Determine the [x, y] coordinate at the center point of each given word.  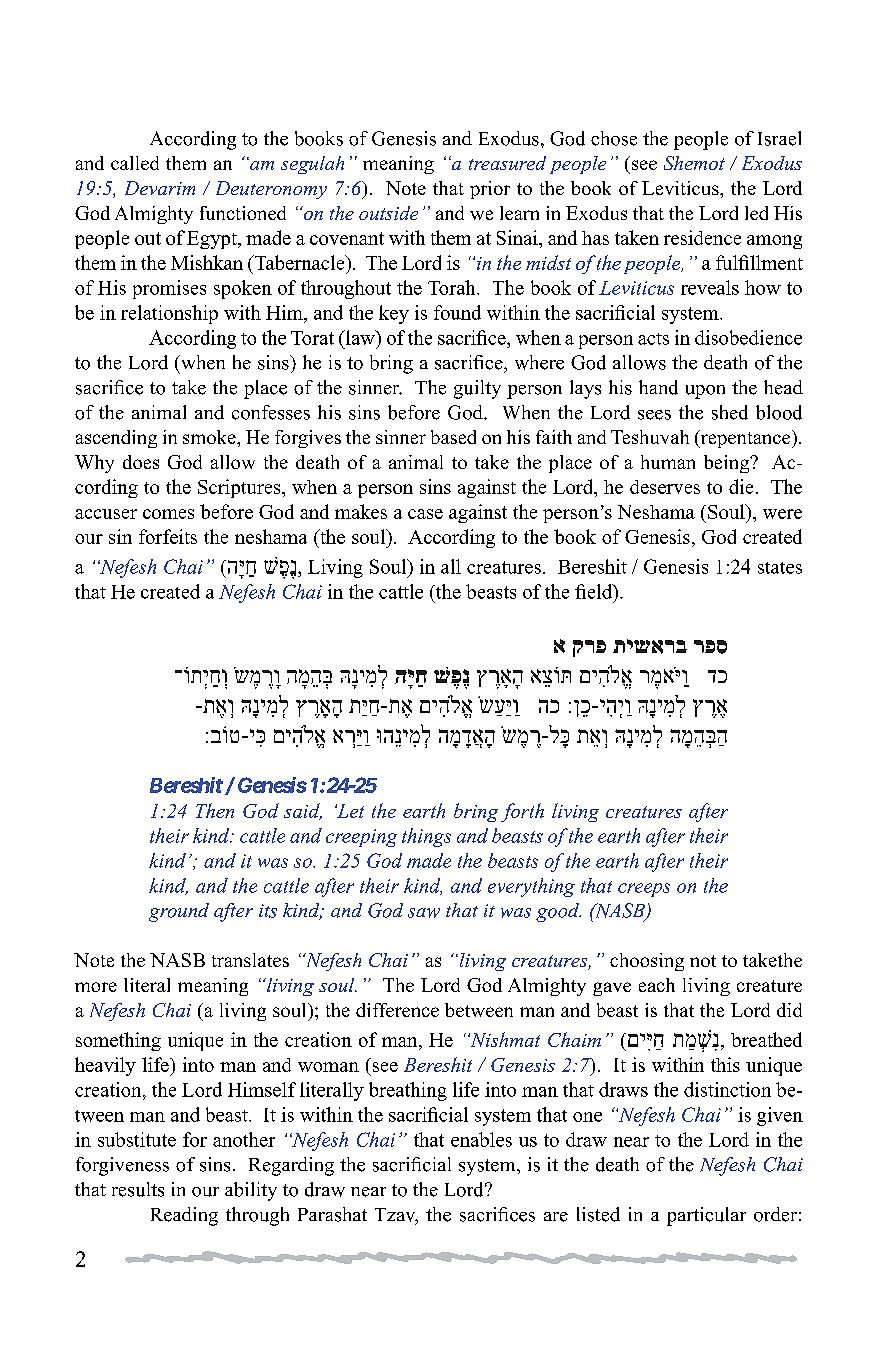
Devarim [160, 188]
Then [215, 810]
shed [730, 412]
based [453, 437]
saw [424, 913]
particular [706, 1216]
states [780, 568]
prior [490, 190]
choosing [647, 962]
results [138, 1189]
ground [179, 912]
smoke [210, 437]
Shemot [694, 163]
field [595, 591]
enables [481, 1139]
